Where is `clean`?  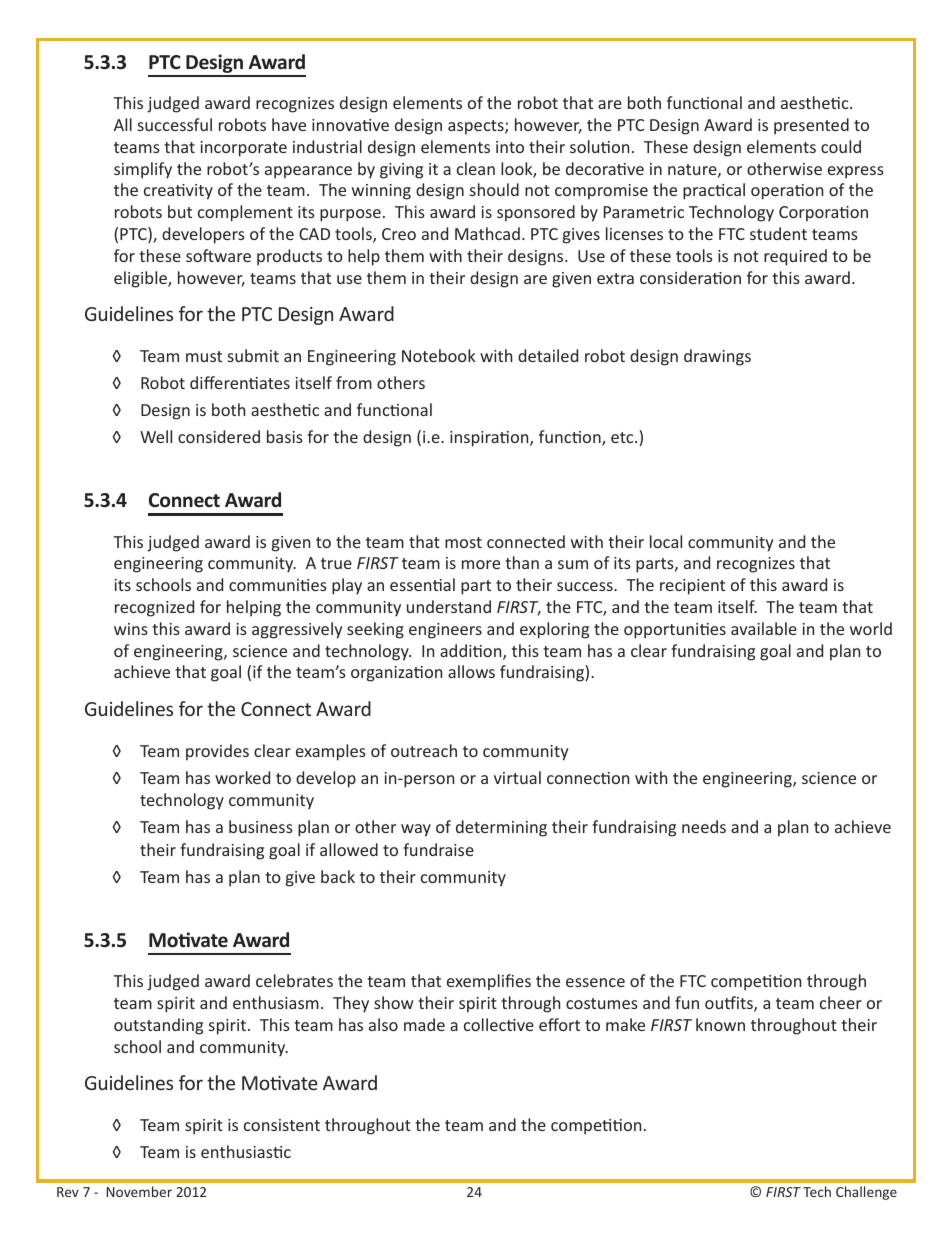 clean is located at coordinates (476, 168).
